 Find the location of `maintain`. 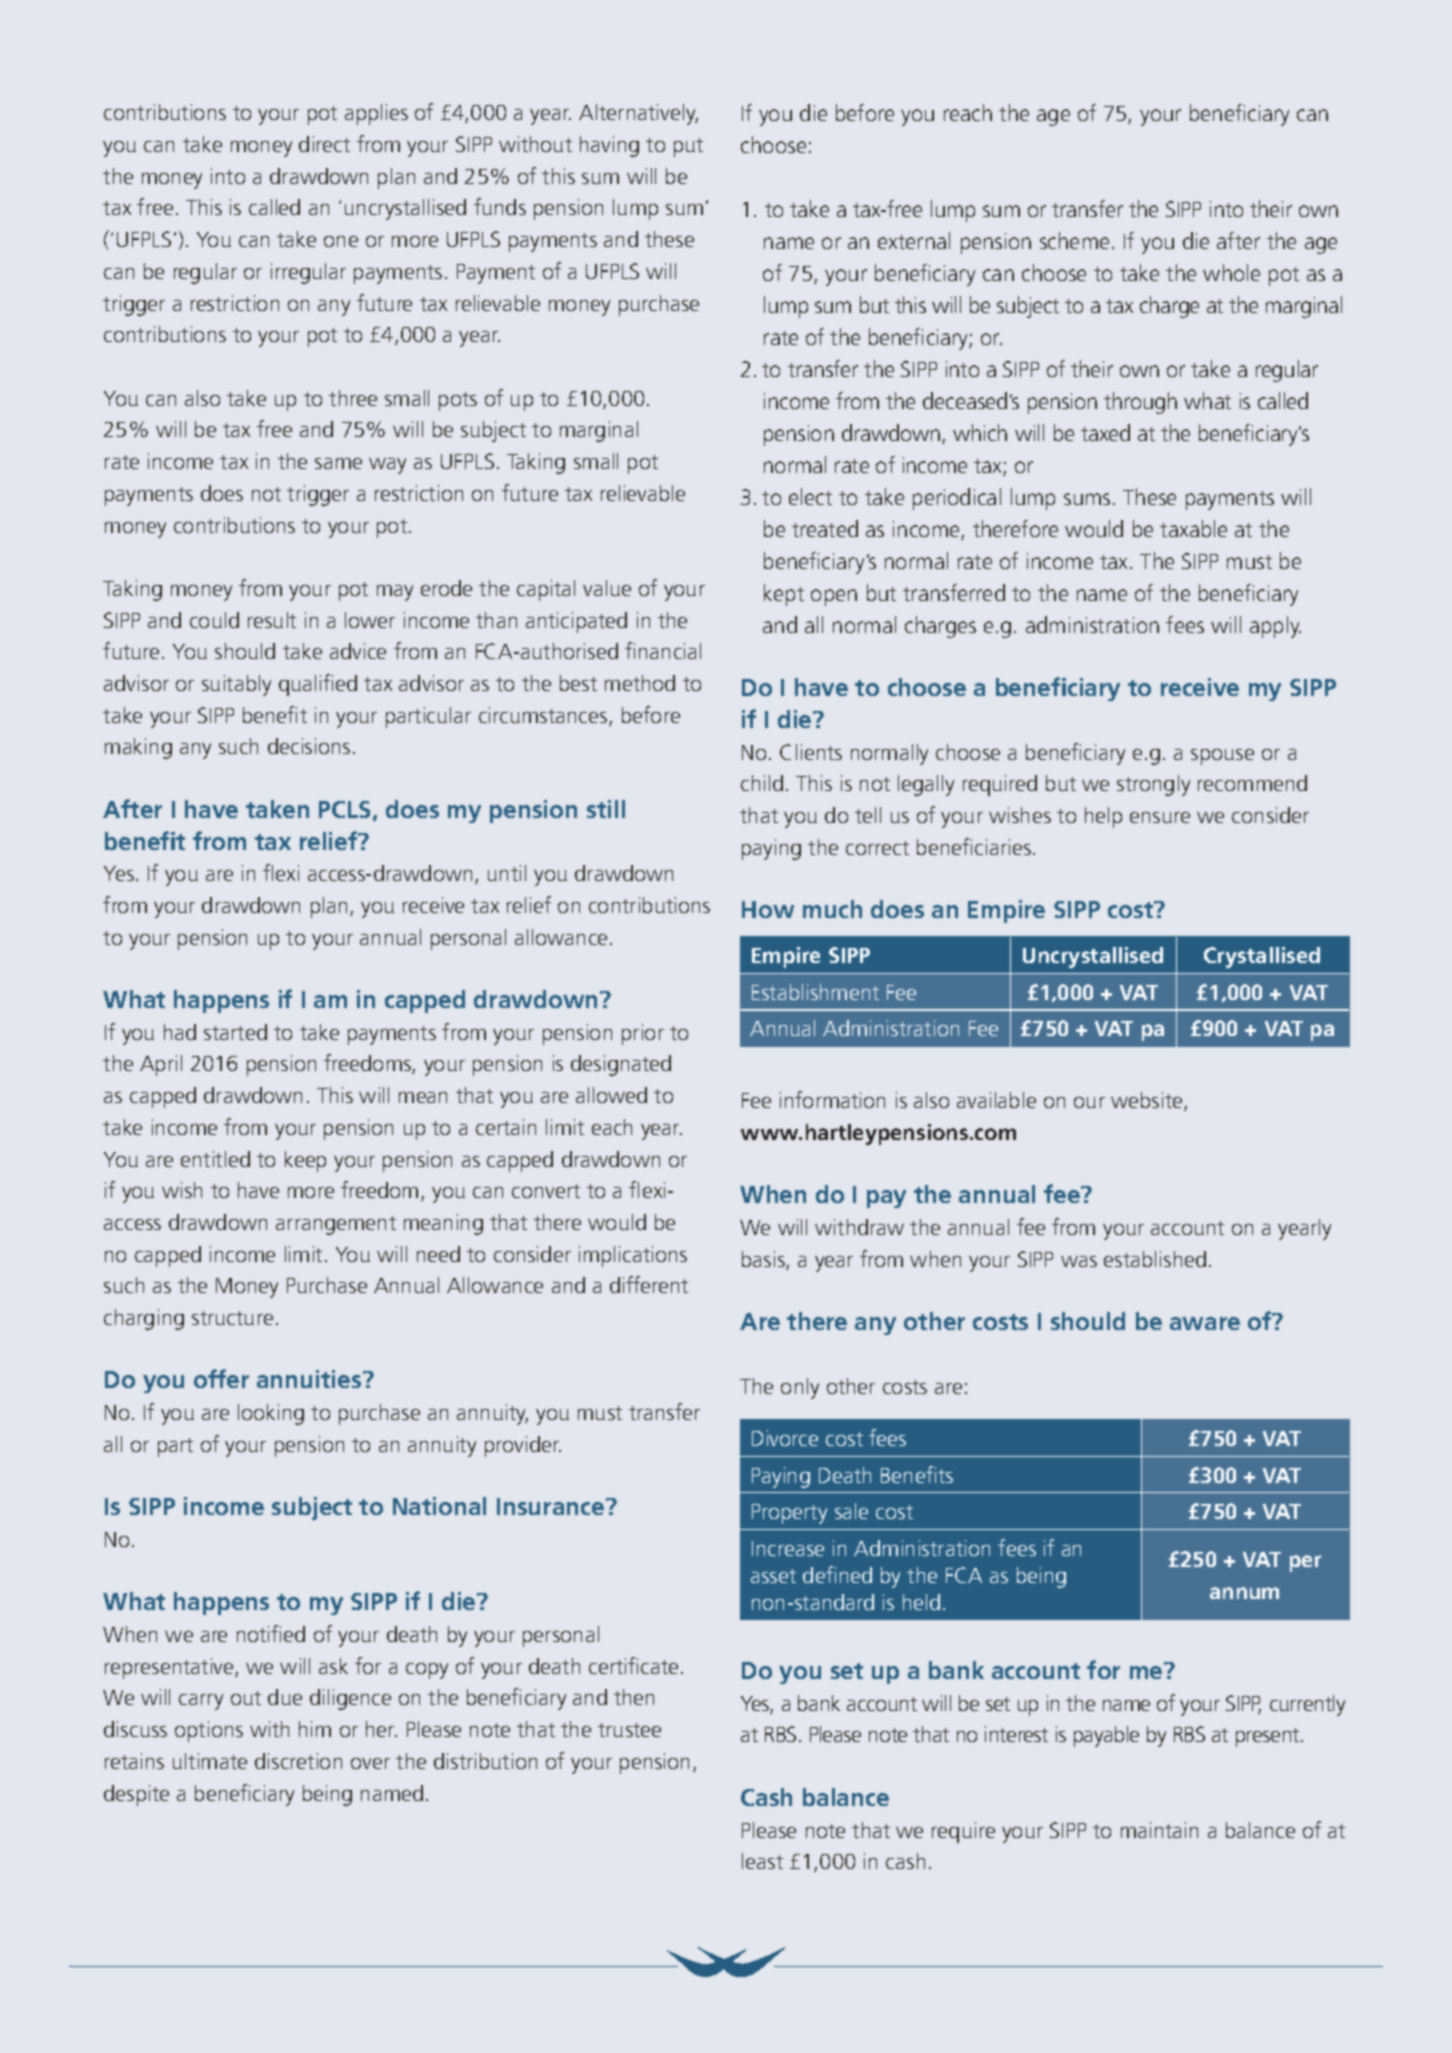

maintain is located at coordinates (1159, 1830).
